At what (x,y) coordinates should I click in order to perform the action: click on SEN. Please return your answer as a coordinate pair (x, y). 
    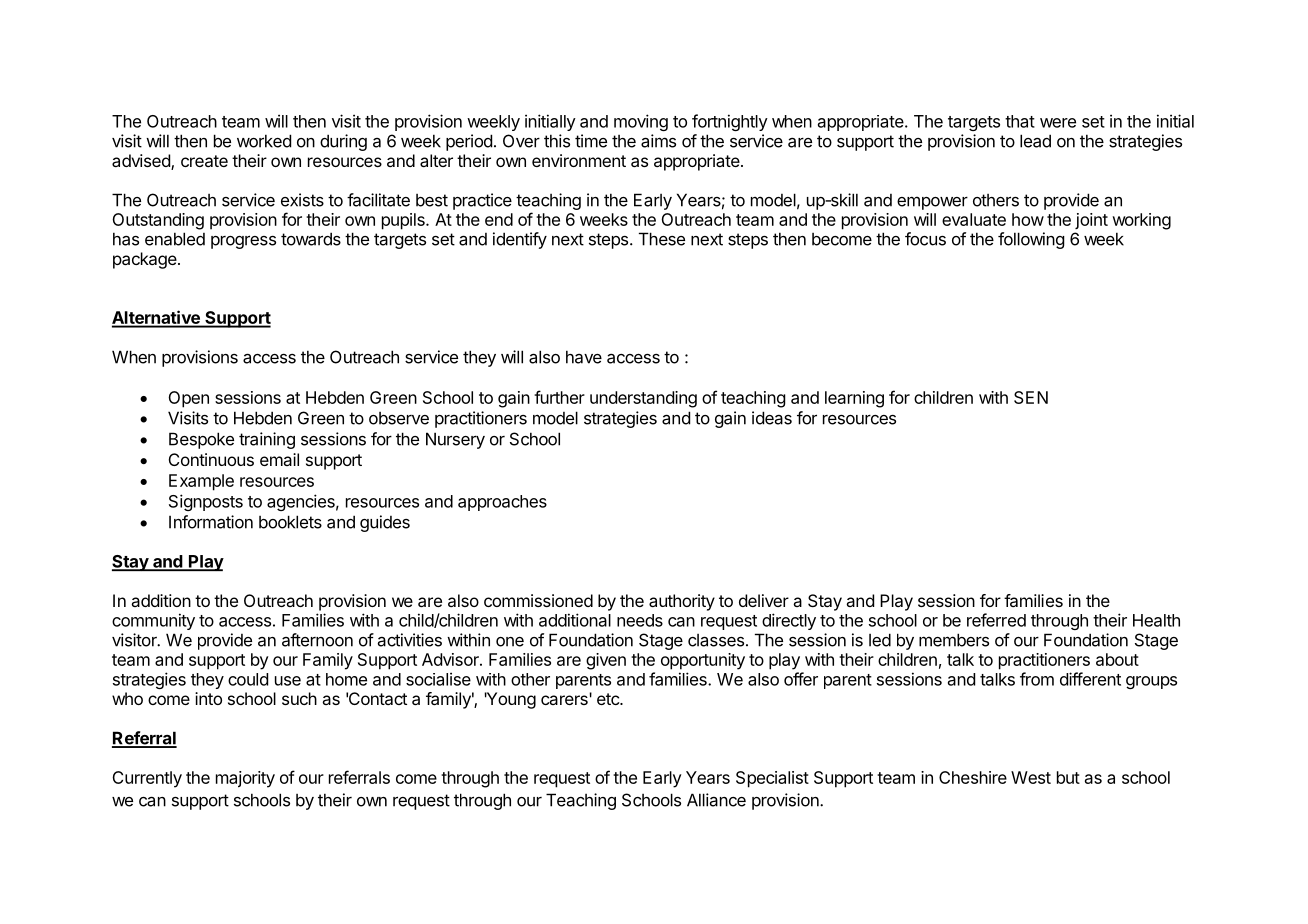
    Looking at the image, I should click on (1031, 397).
